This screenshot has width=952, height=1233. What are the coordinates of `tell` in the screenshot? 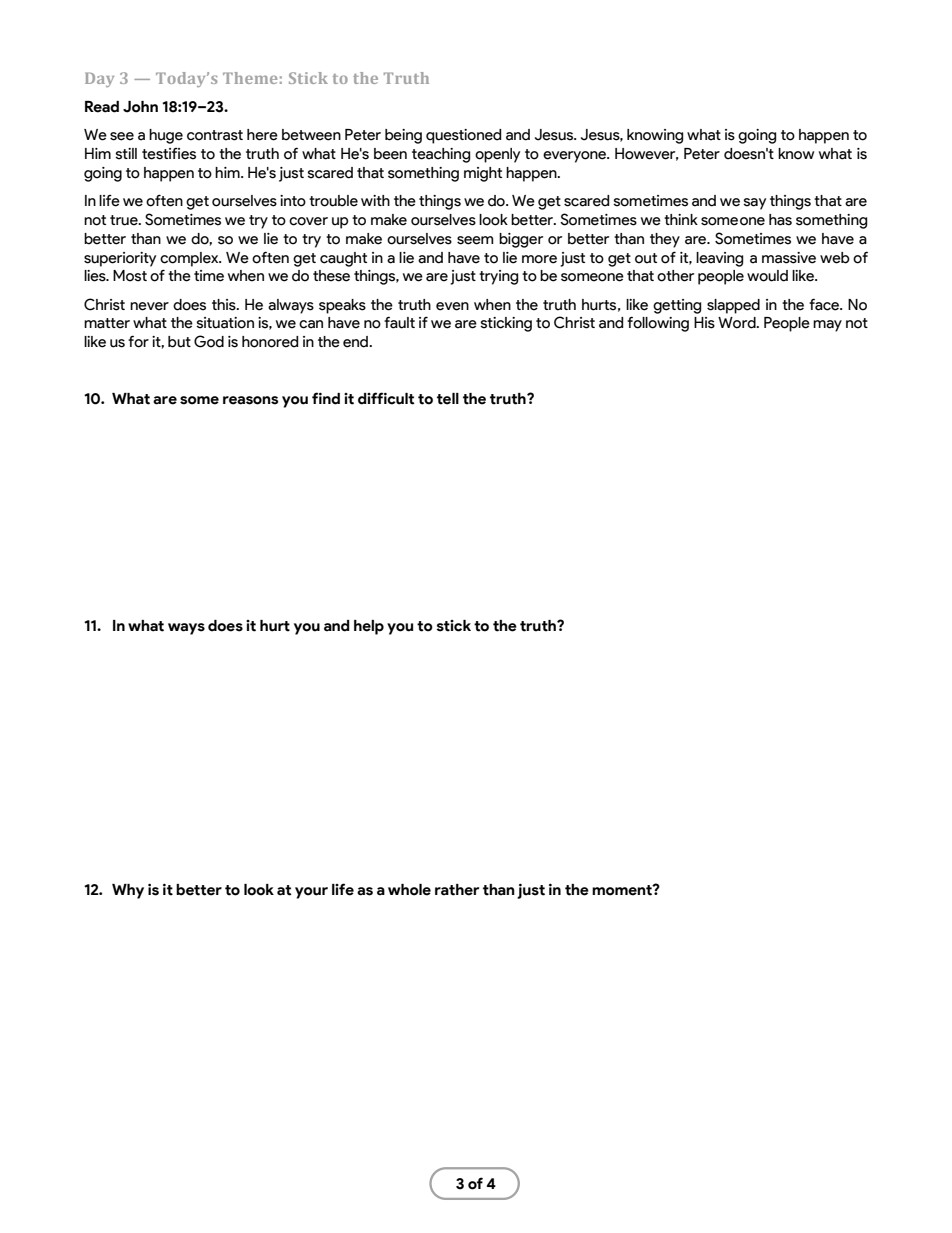 It's located at (448, 399).
